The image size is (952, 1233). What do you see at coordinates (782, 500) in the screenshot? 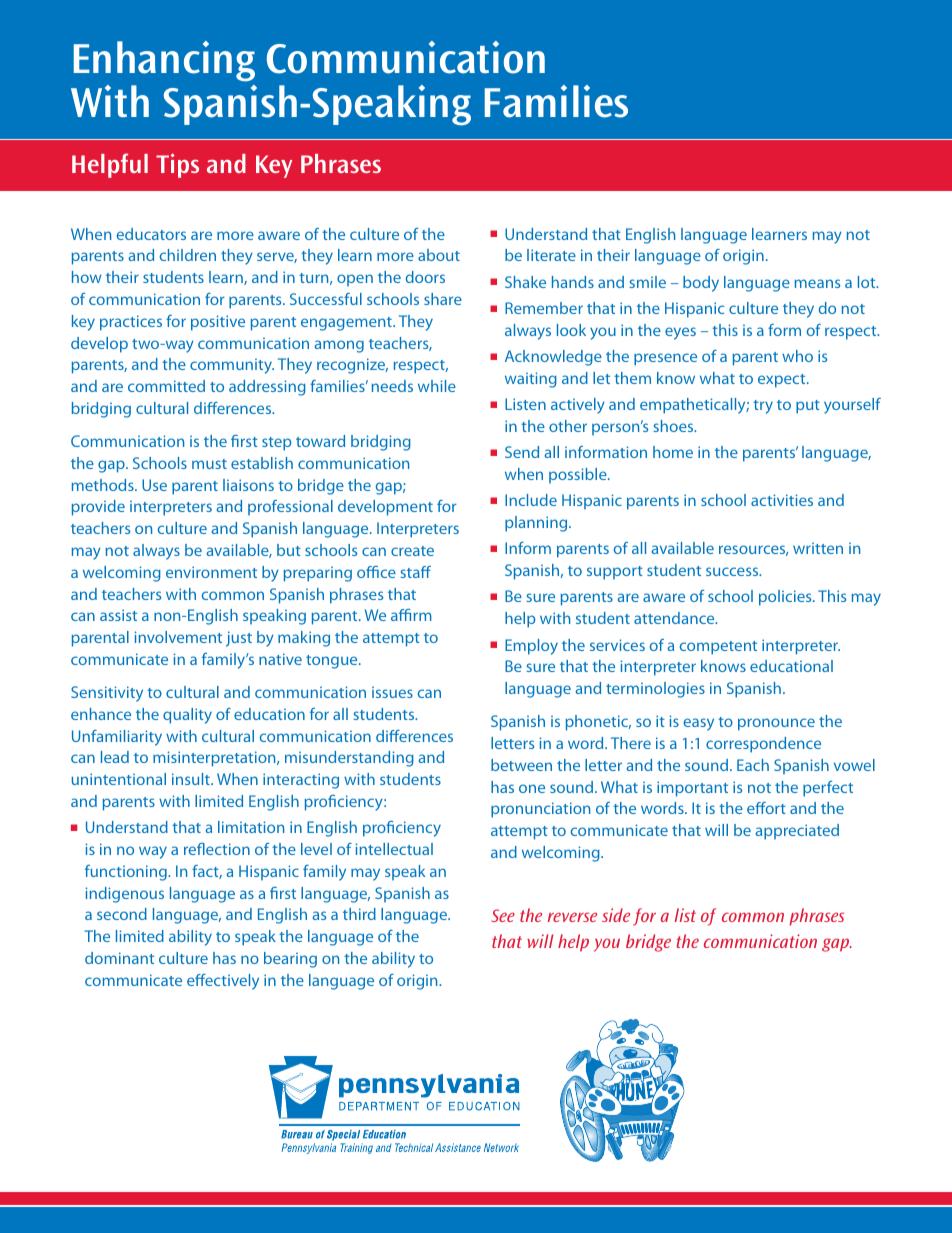
I see `activities` at bounding box center [782, 500].
